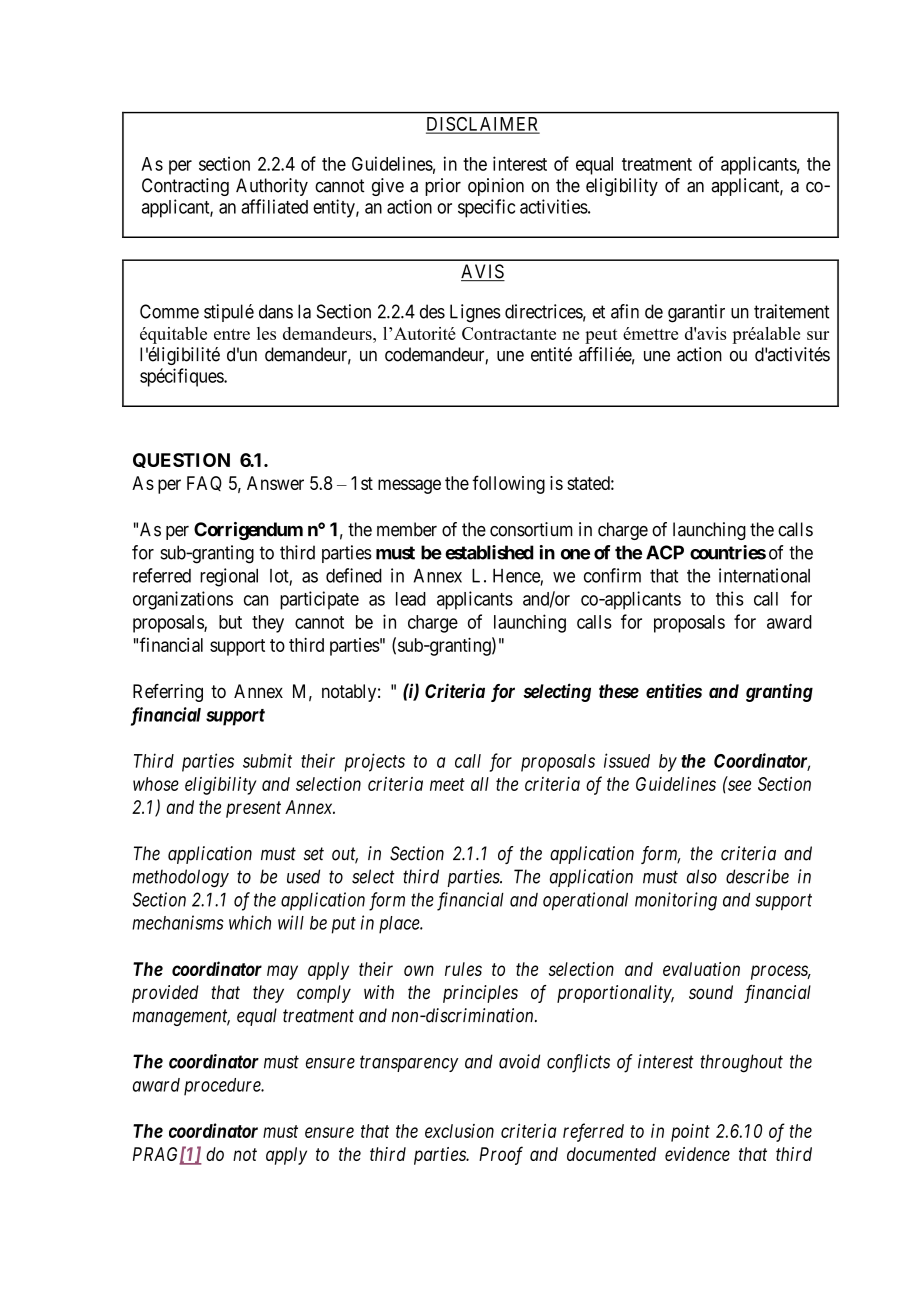 This image has width=924, height=1308. What do you see at coordinates (496, 187) in the image?
I see `opinion` at bounding box center [496, 187].
